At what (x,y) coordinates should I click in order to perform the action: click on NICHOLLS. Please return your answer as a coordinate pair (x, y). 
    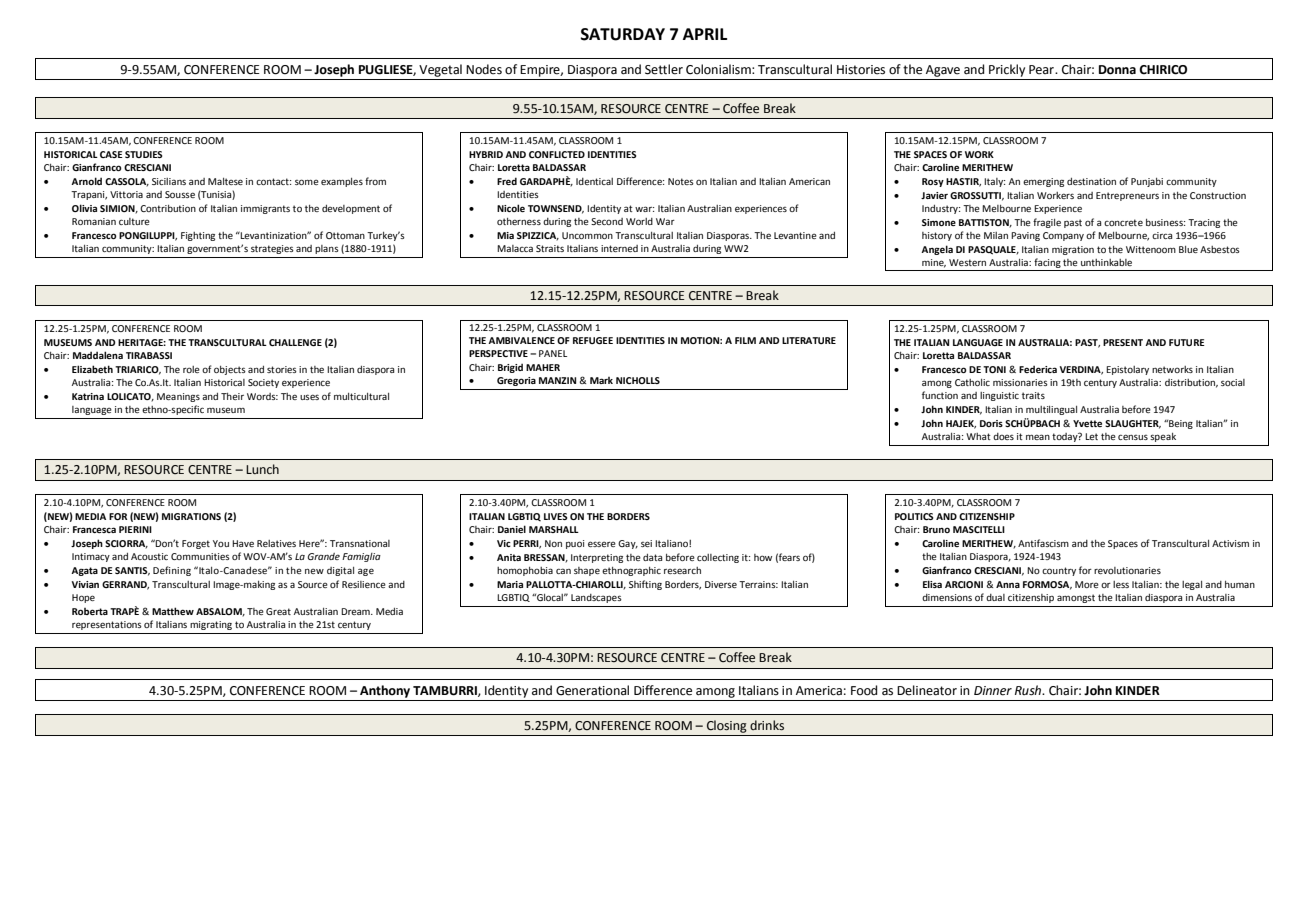
    Looking at the image, I should click on (638, 380).
